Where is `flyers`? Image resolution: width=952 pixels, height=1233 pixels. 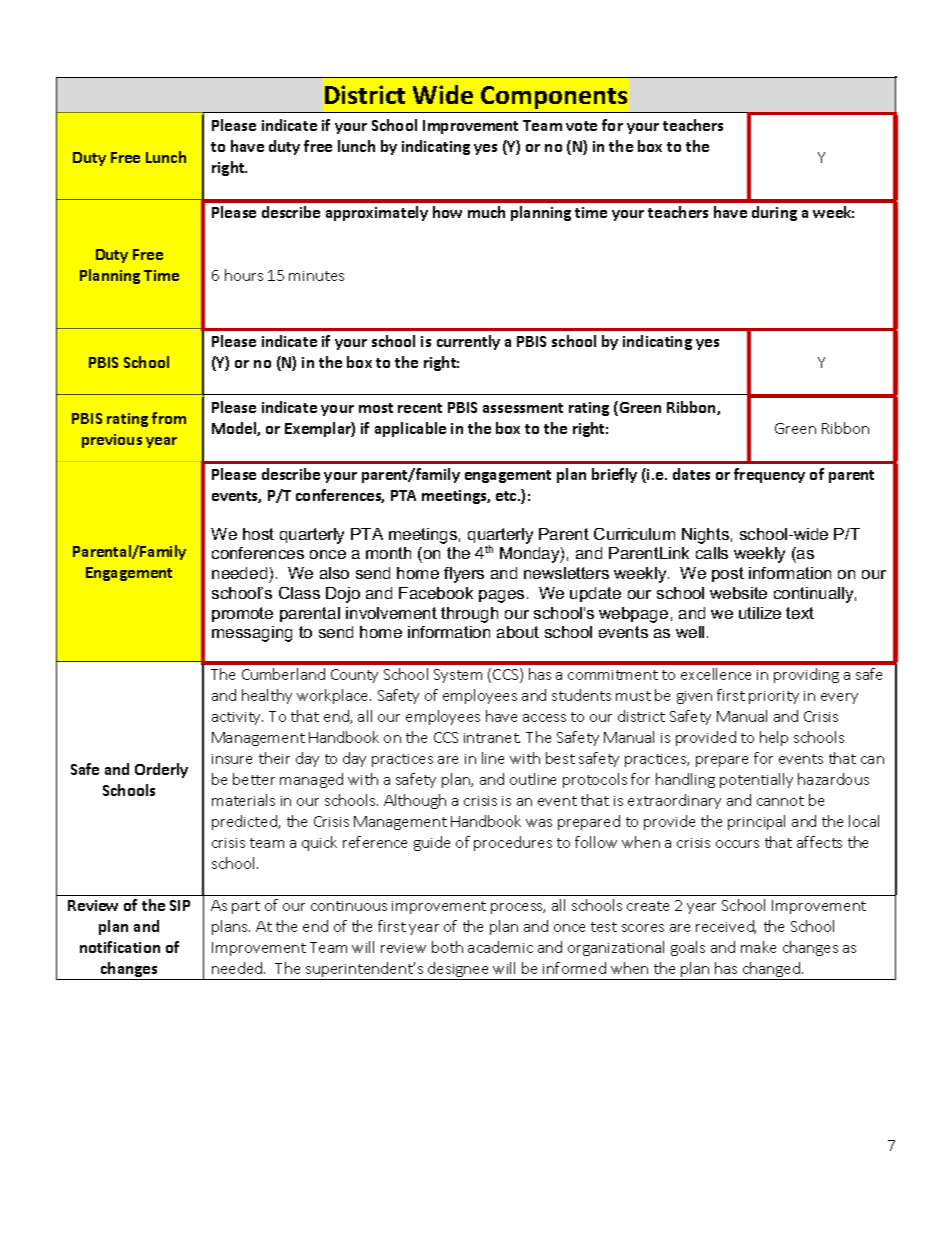
flyers is located at coordinates (464, 575).
